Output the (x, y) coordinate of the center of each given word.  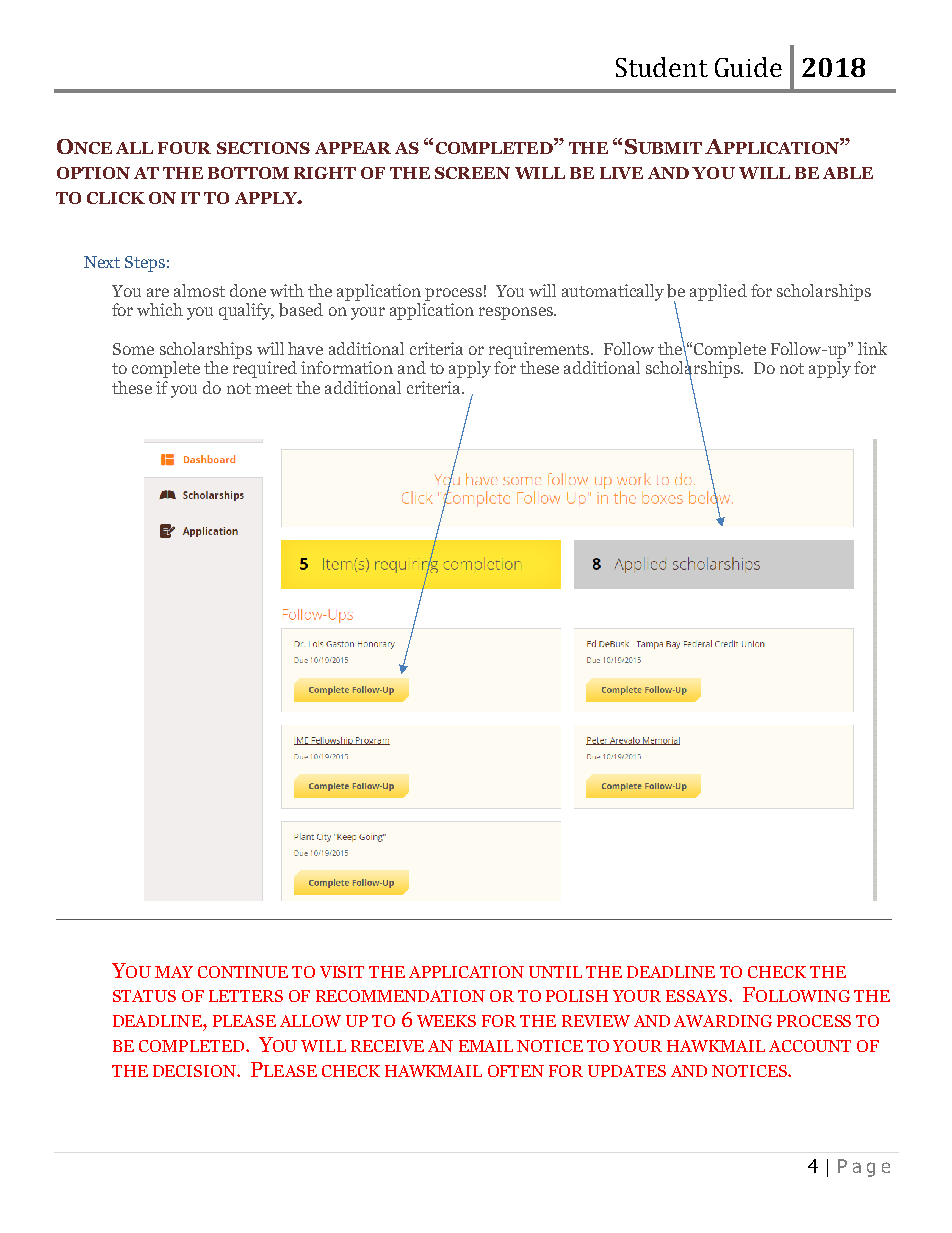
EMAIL (486, 1046)
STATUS (144, 996)
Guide (748, 67)
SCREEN (472, 173)
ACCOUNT (810, 1046)
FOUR (184, 148)
